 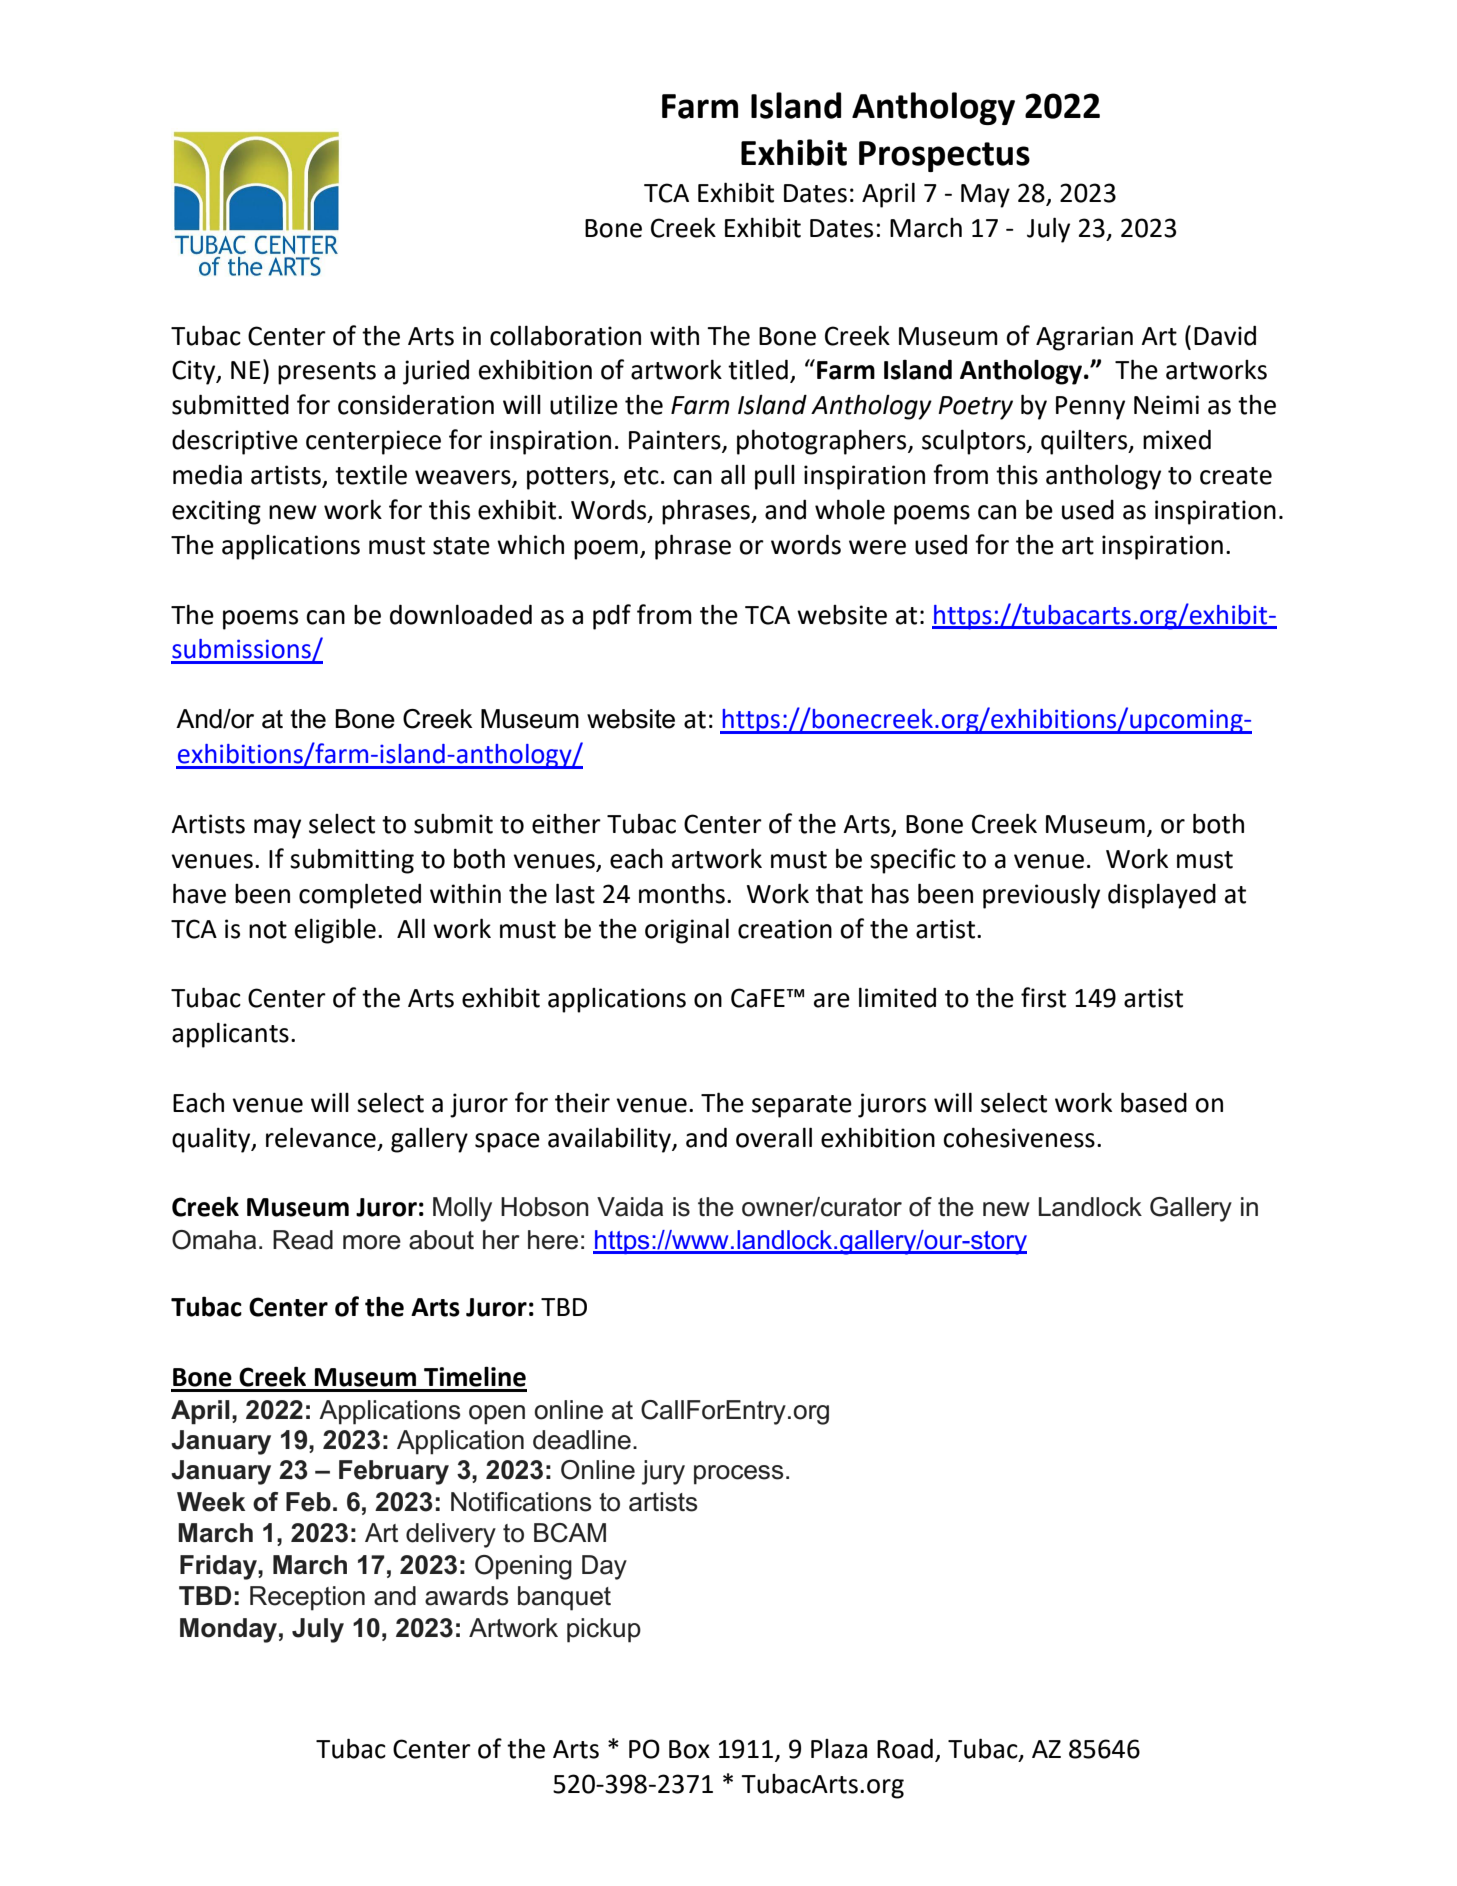 What do you see at coordinates (1085, 442) in the page?
I see `quilters` at bounding box center [1085, 442].
